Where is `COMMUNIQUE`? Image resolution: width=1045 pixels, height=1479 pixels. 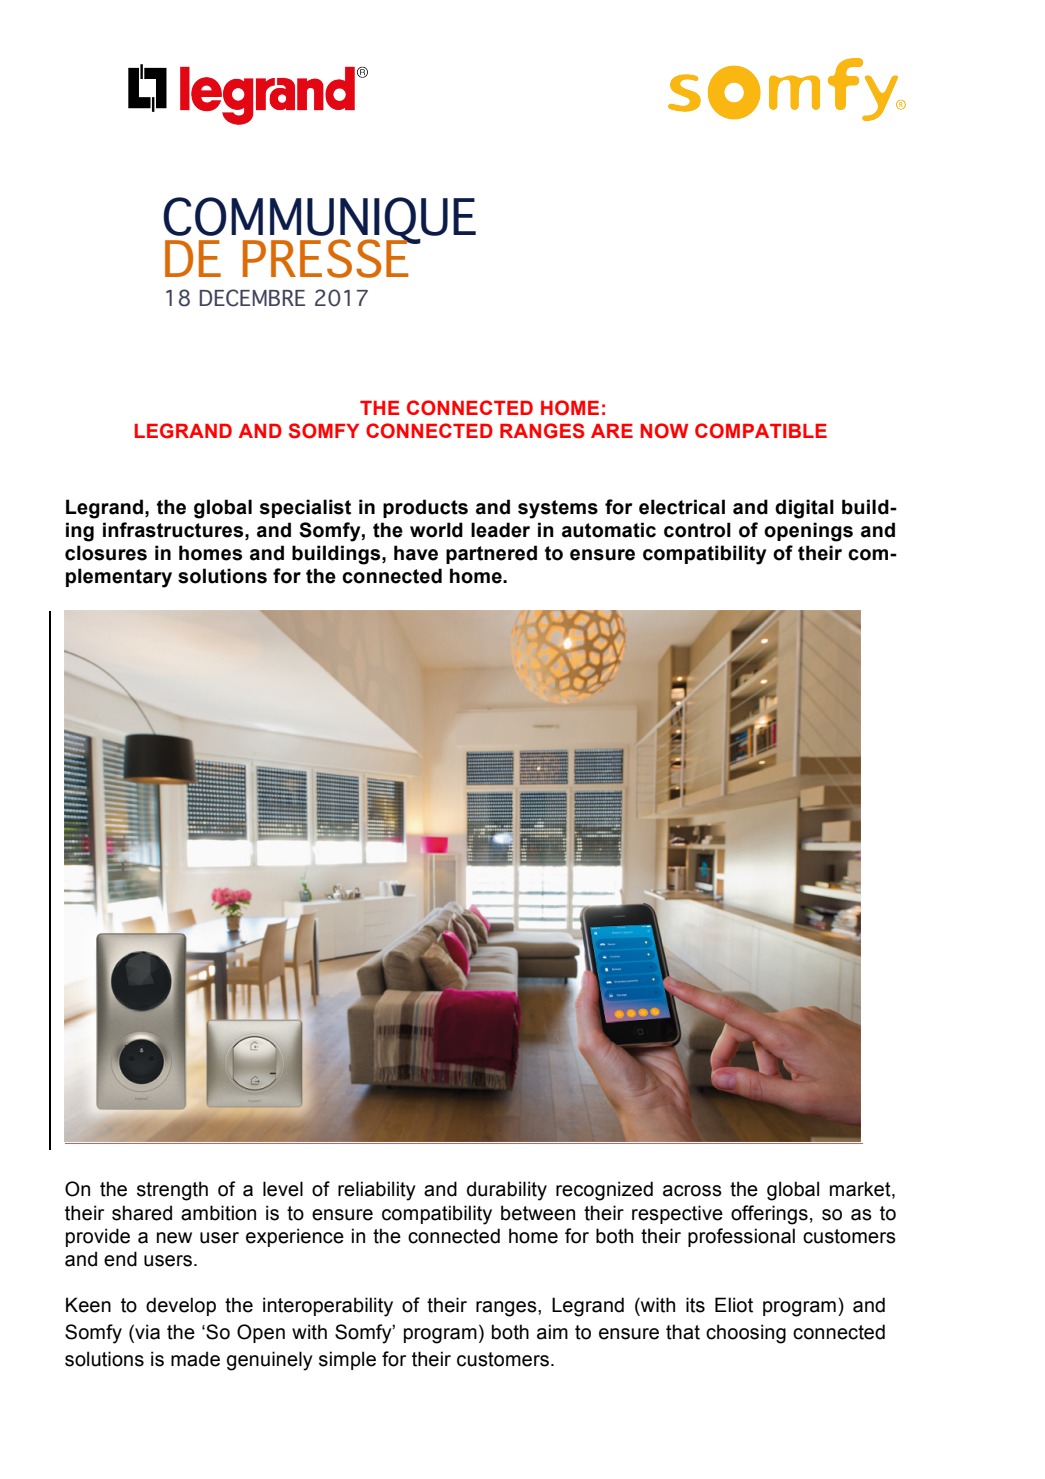
COMMUNIQUE is located at coordinates (319, 221).
